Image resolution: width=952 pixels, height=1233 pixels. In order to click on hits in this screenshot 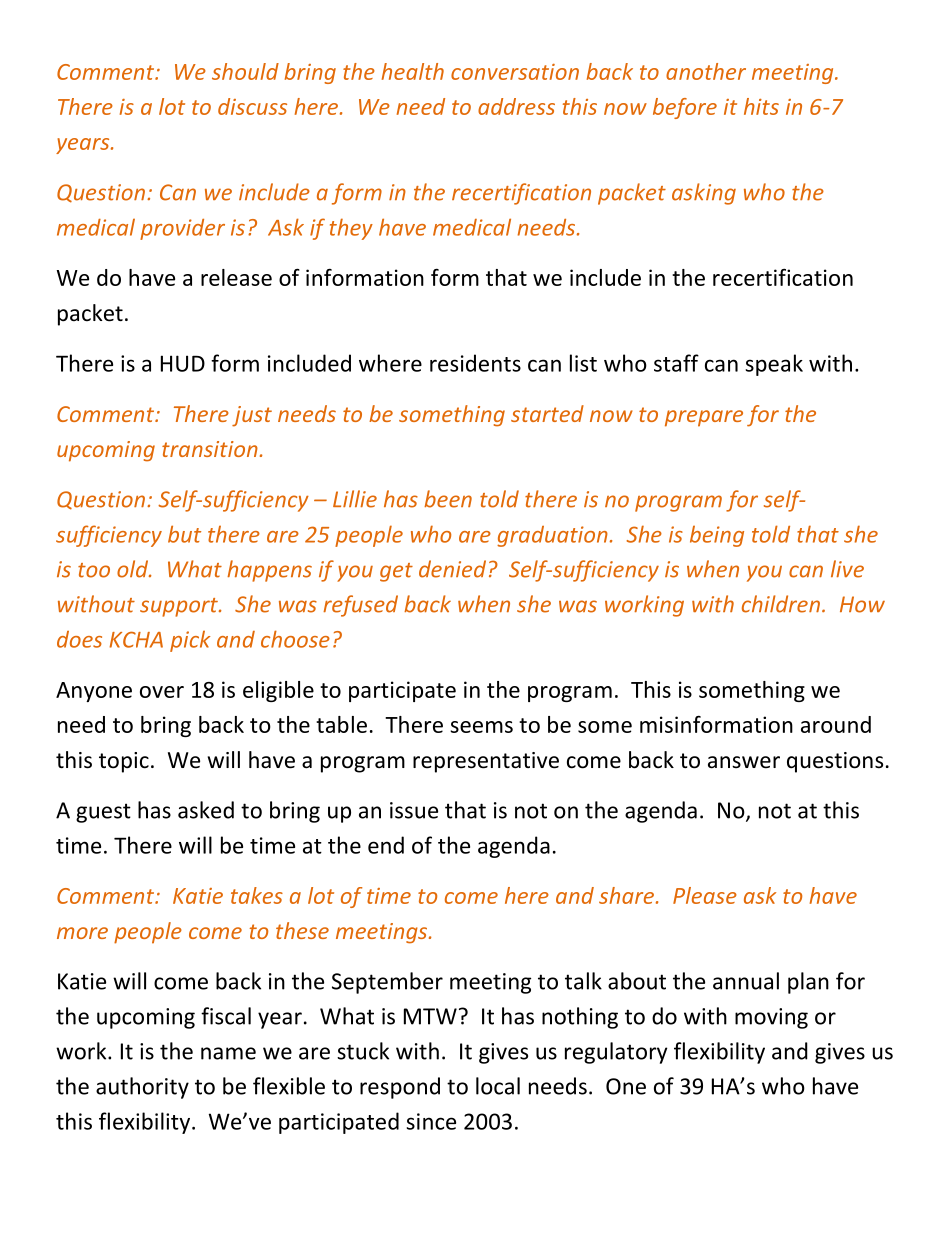, I will do `click(761, 106)`.
